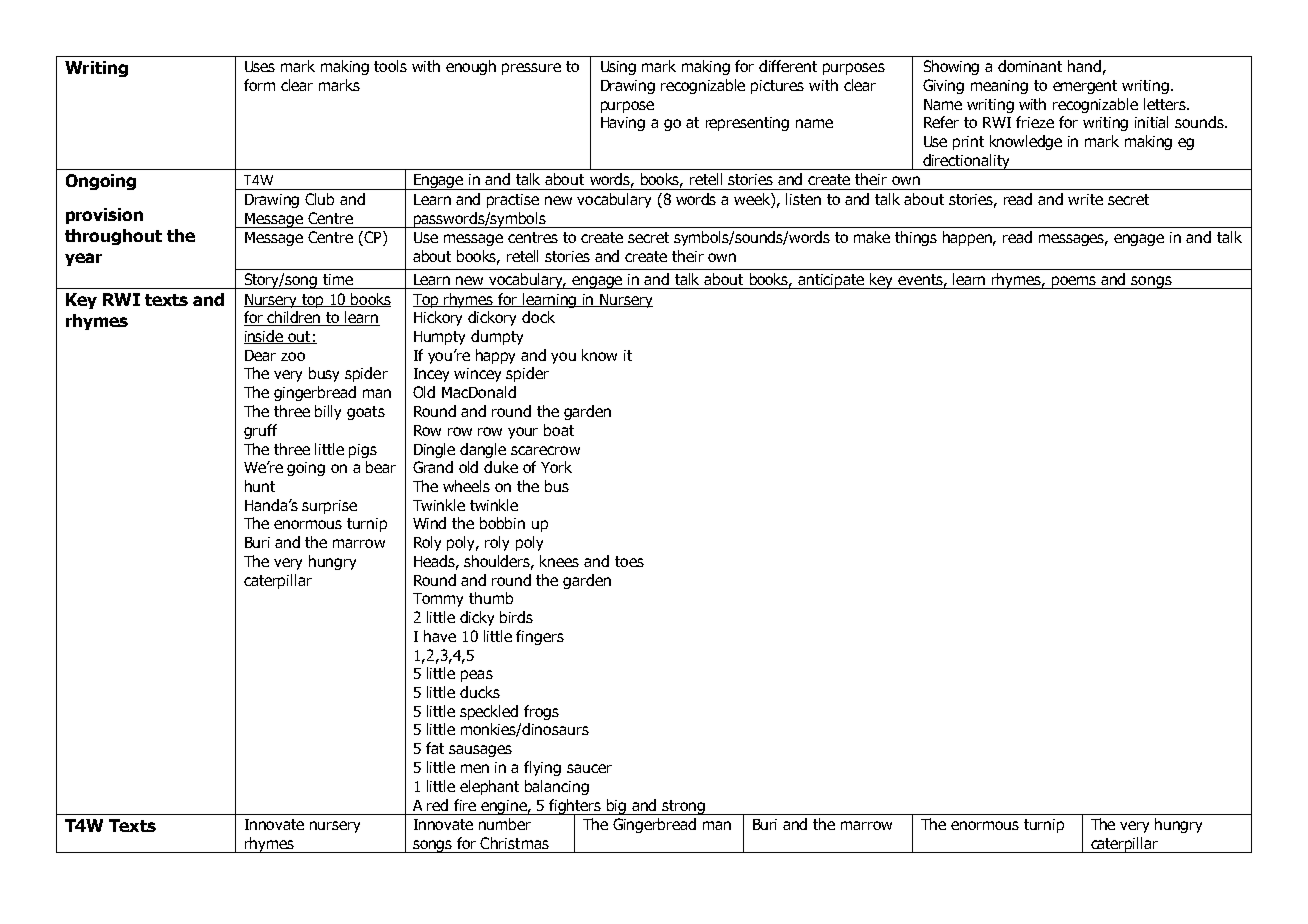  I want to click on gruff, so click(260, 431).
